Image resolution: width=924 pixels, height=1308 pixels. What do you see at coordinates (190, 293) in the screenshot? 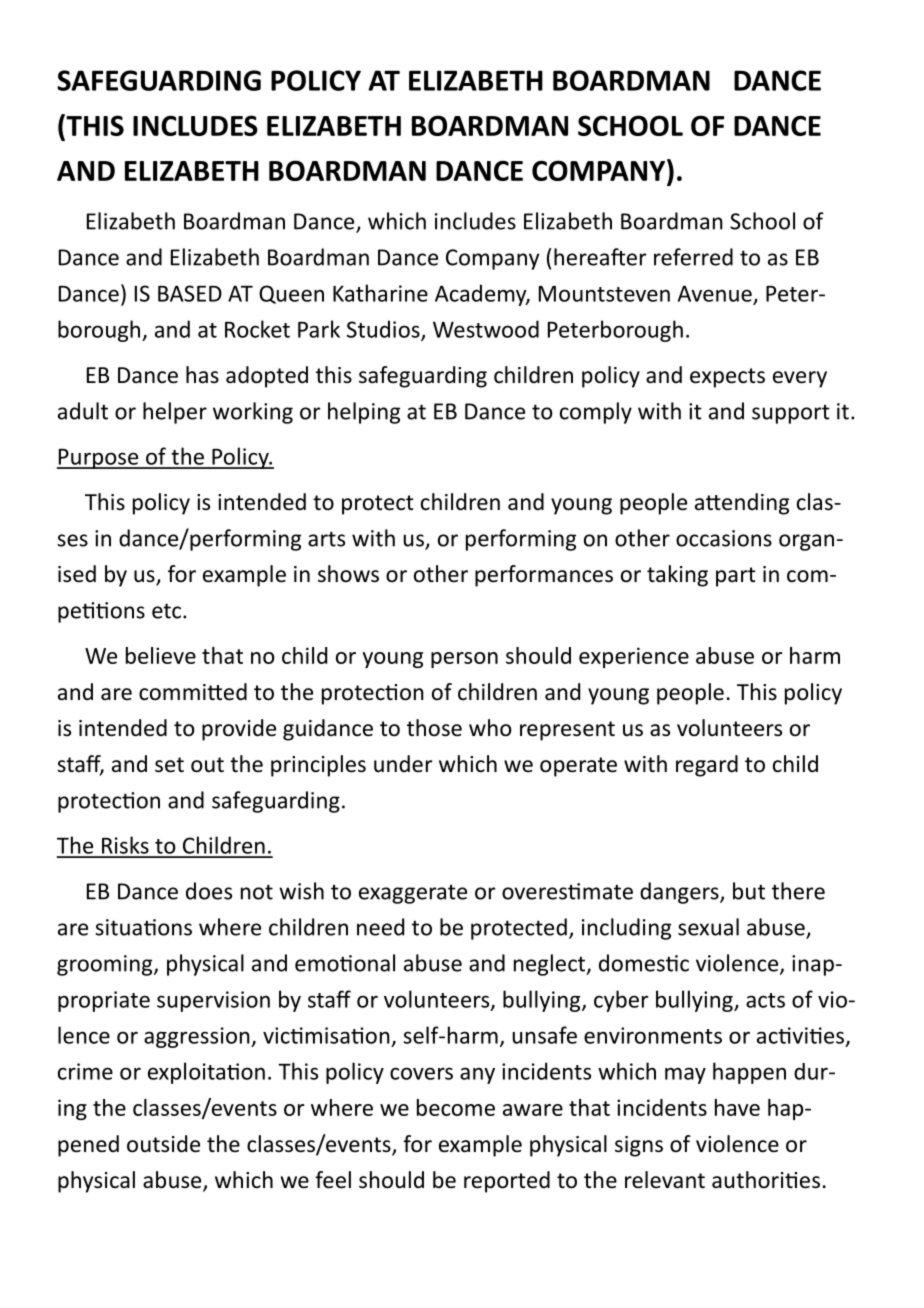
I see `BASED` at bounding box center [190, 293].
